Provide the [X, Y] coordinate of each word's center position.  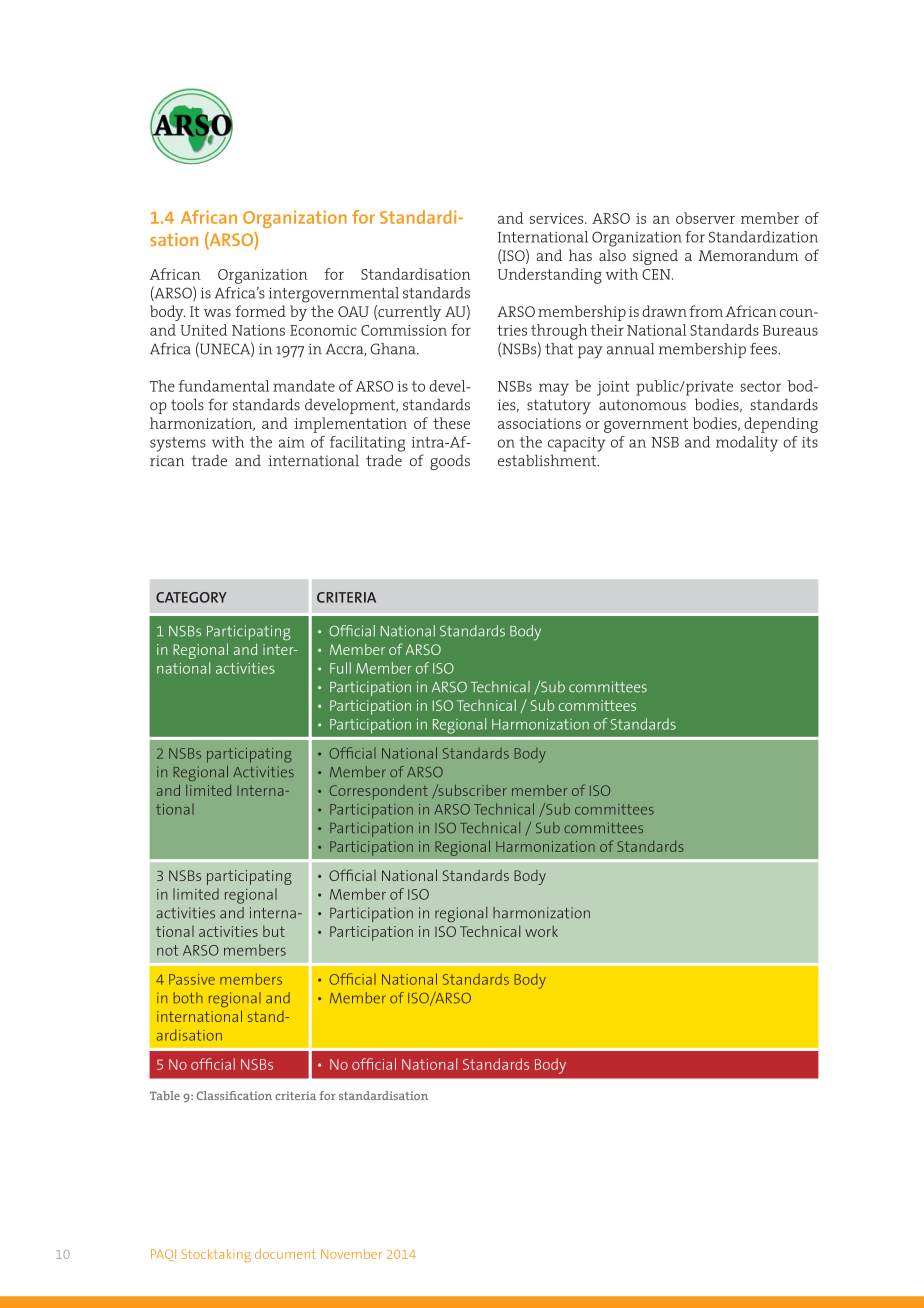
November [351, 1254]
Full [340, 668]
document [285, 1254]
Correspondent [379, 792]
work [541, 931]
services [558, 218]
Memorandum [748, 255]
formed [260, 311]
